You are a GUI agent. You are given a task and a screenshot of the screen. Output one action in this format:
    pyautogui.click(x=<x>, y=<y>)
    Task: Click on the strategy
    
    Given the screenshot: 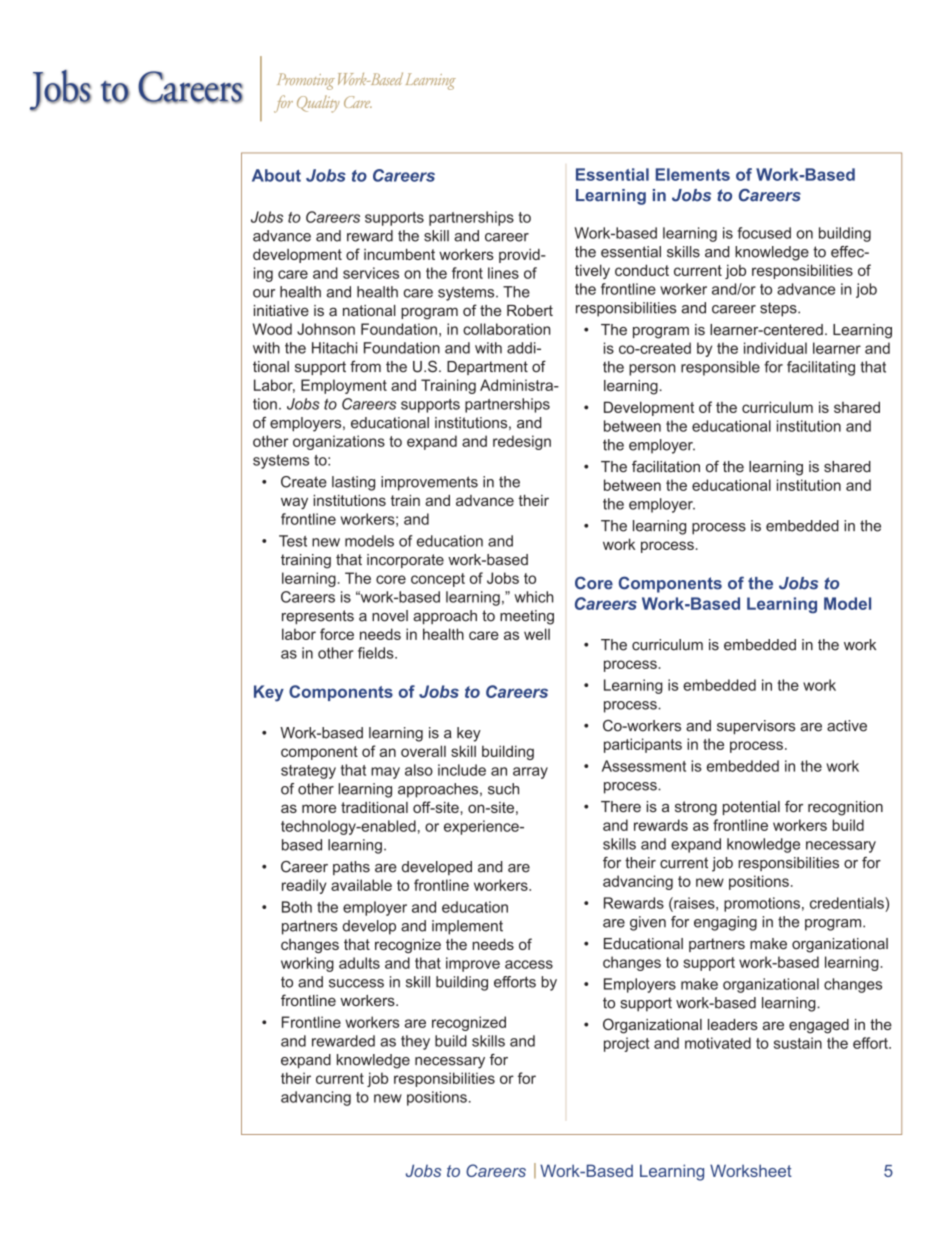 What is the action you would take?
    pyautogui.click(x=308, y=772)
